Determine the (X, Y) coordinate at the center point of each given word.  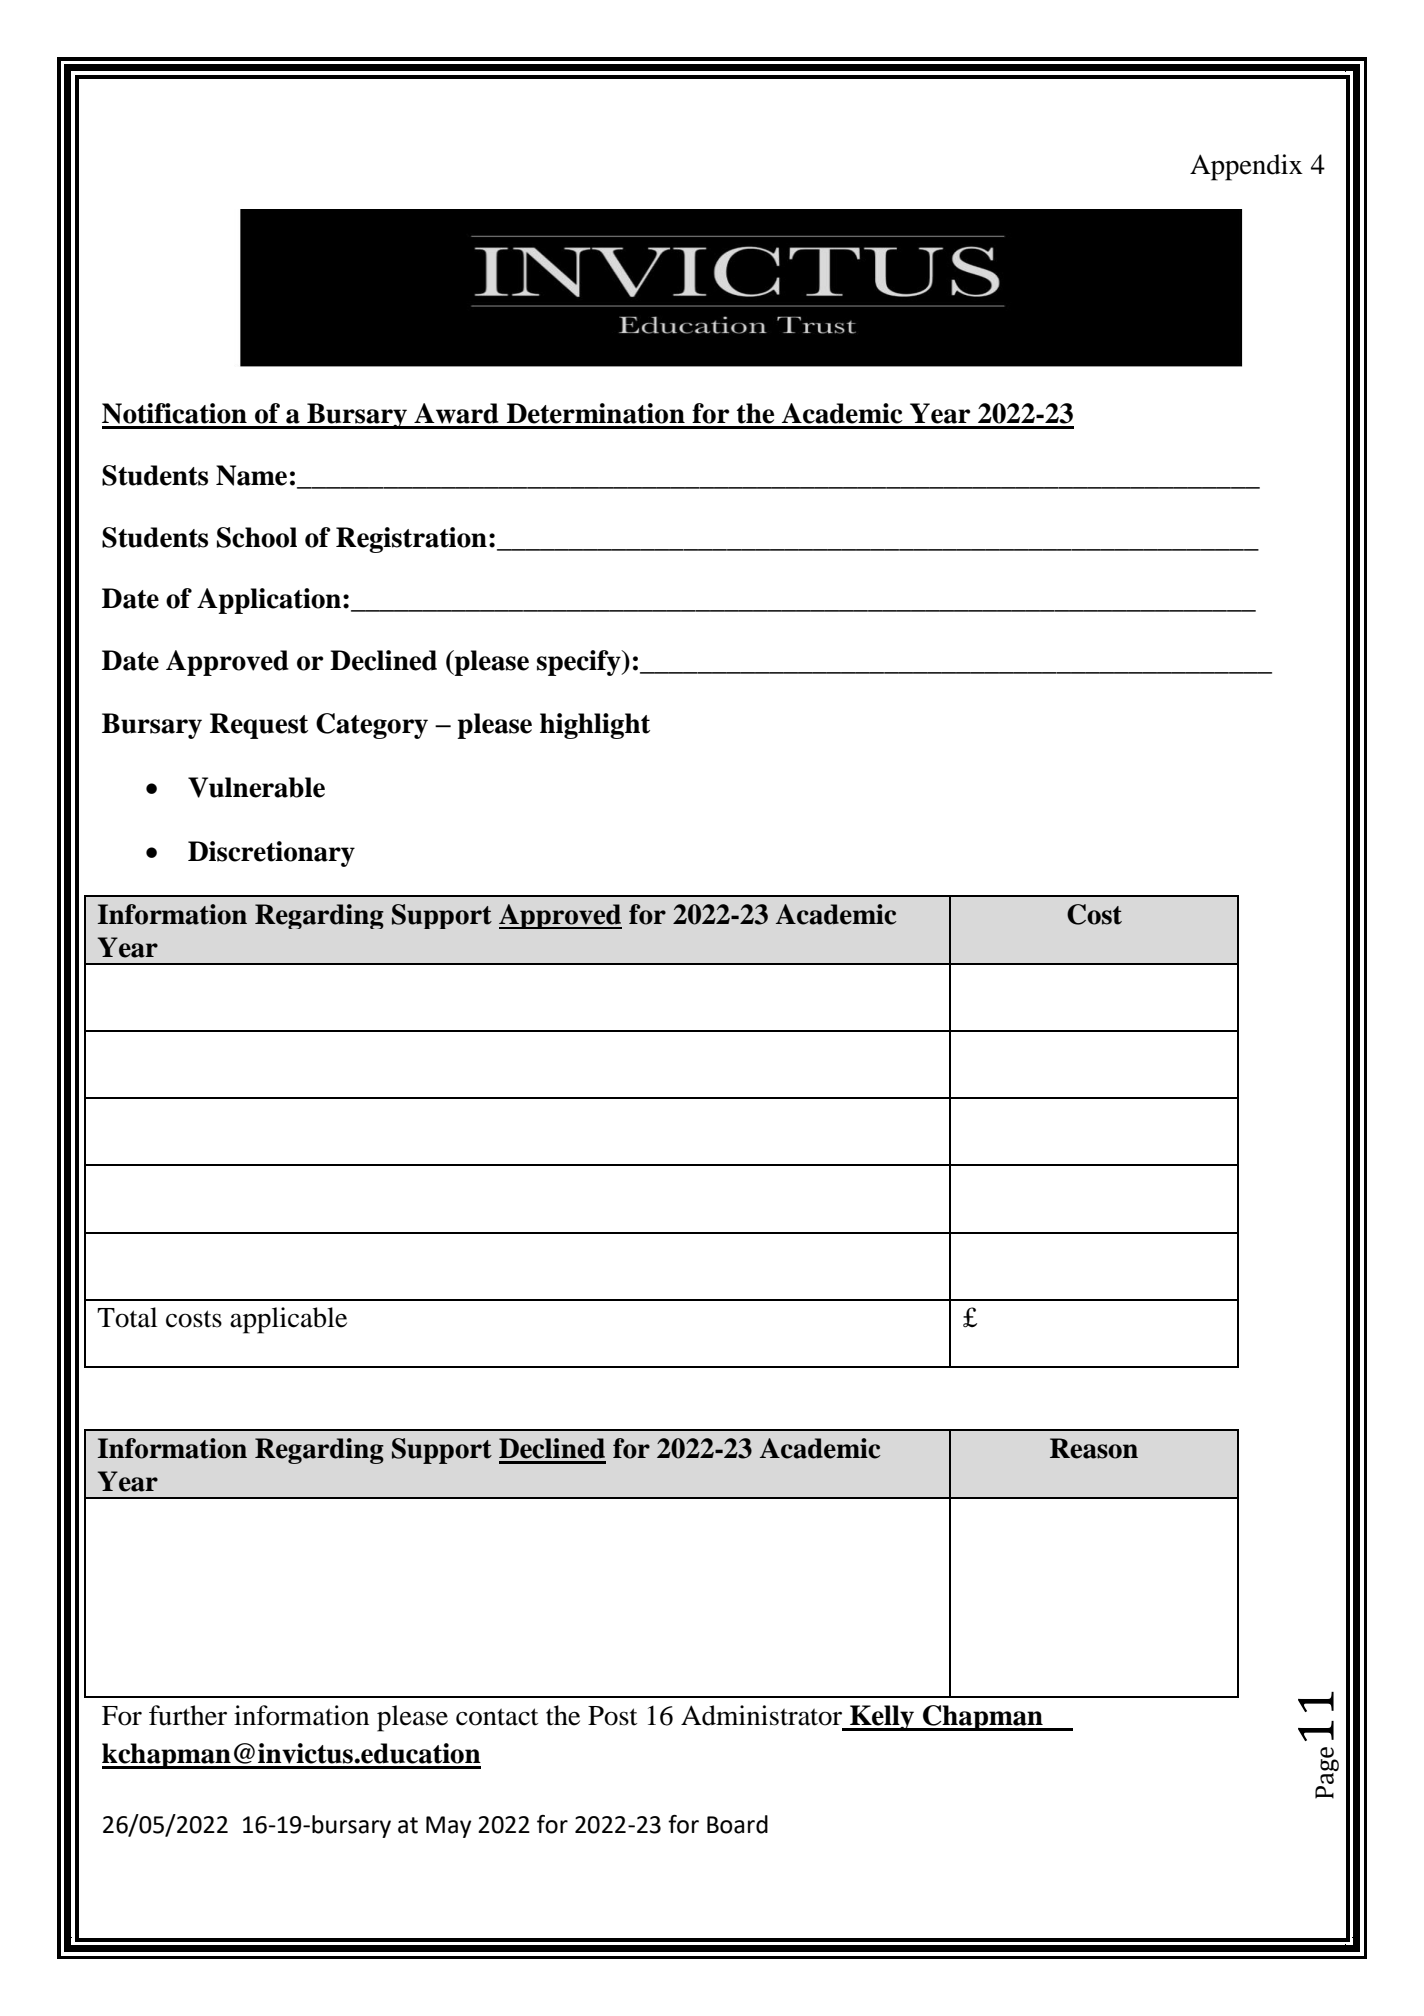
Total (127, 1317)
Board (737, 1824)
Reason (1094, 1448)
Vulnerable (256, 787)
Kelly (882, 1718)
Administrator (761, 1715)
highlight (595, 726)
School (257, 537)
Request (259, 726)
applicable (288, 1320)
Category (372, 726)
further (188, 1715)
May (448, 1827)
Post (613, 1716)
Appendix (1246, 167)
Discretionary (271, 854)
